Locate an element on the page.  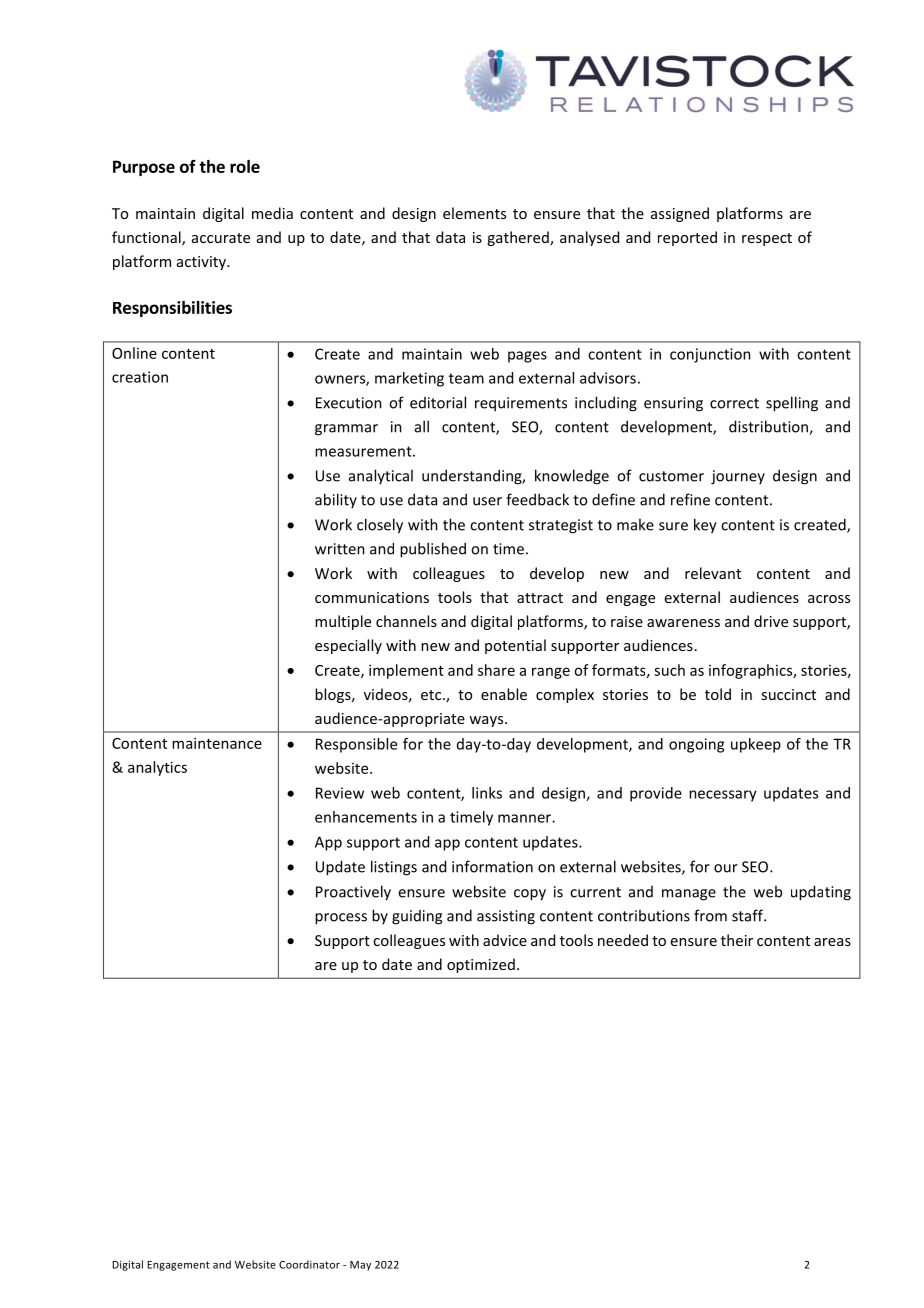
respect is located at coordinates (767, 239).
